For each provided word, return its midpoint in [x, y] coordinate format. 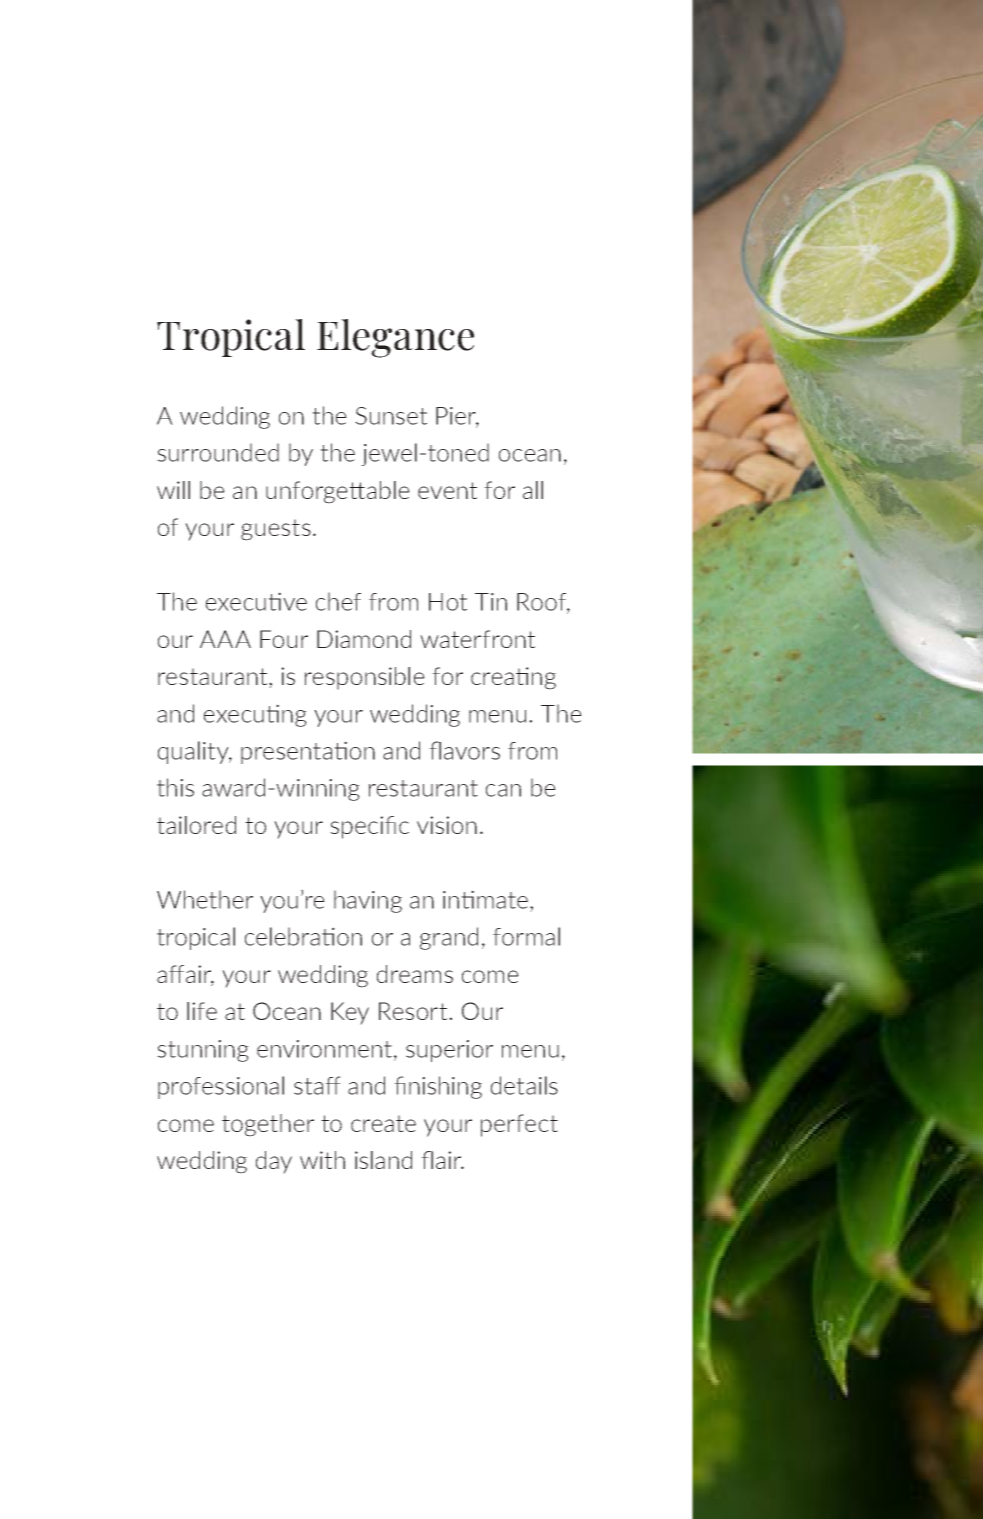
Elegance [395, 338]
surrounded [218, 452]
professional [221, 1087]
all [533, 490]
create [383, 1123]
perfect [519, 1125]
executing [255, 715]
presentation [308, 752]
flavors [464, 750]
